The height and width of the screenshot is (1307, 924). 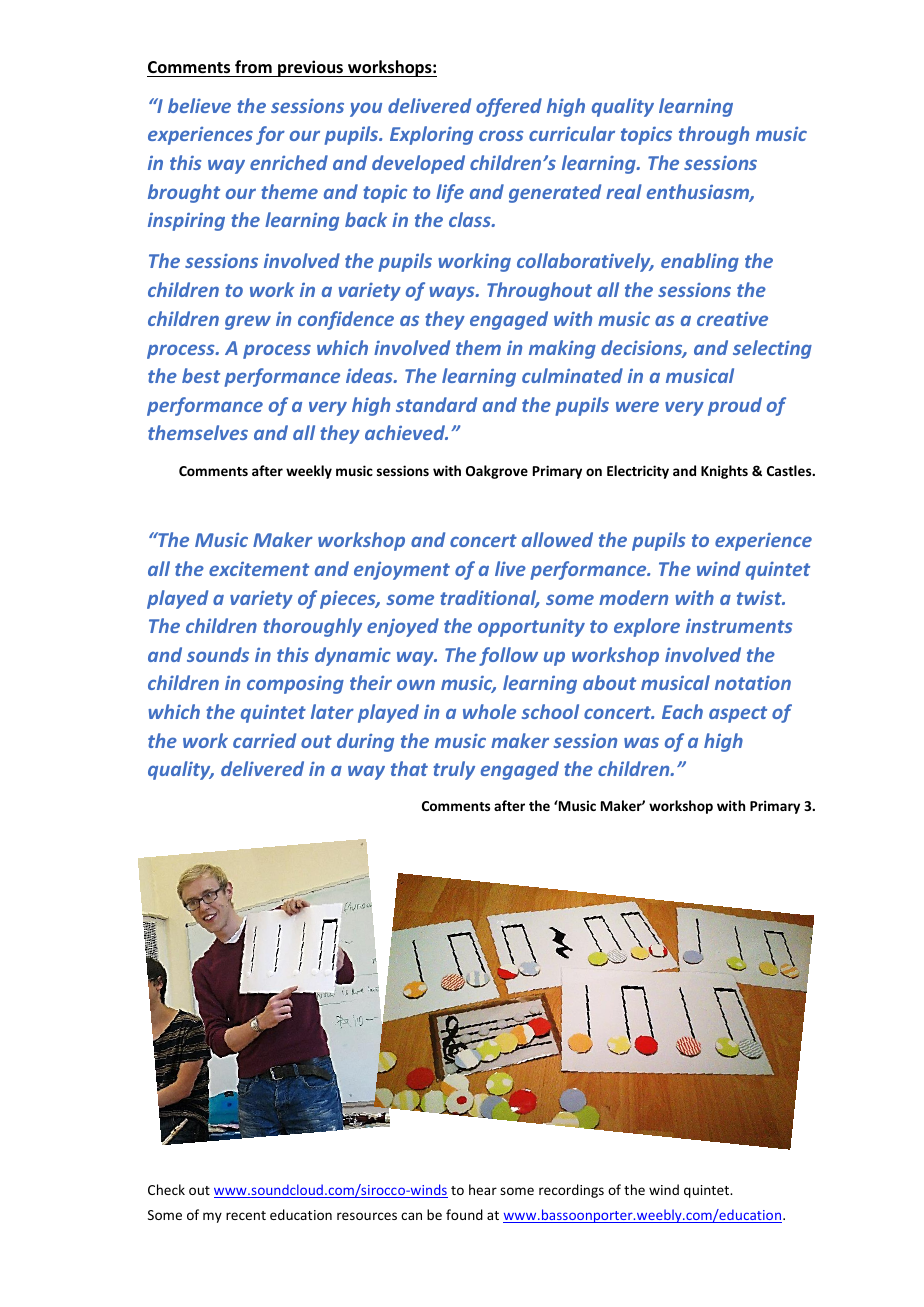 I want to click on Knights, so click(x=724, y=472).
